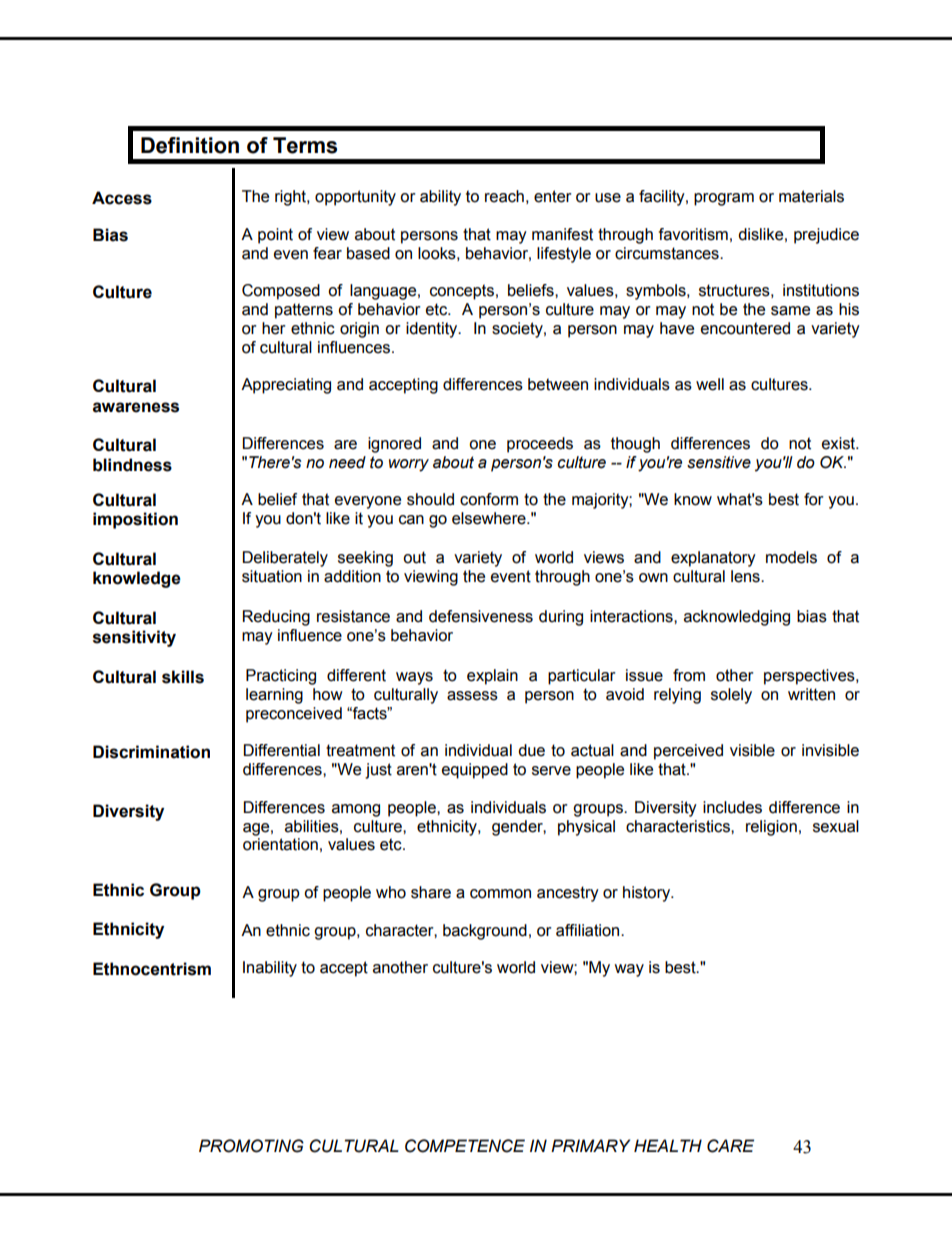 The height and width of the page is (1233, 952). I want to click on COMPETENCE, so click(465, 1146).
